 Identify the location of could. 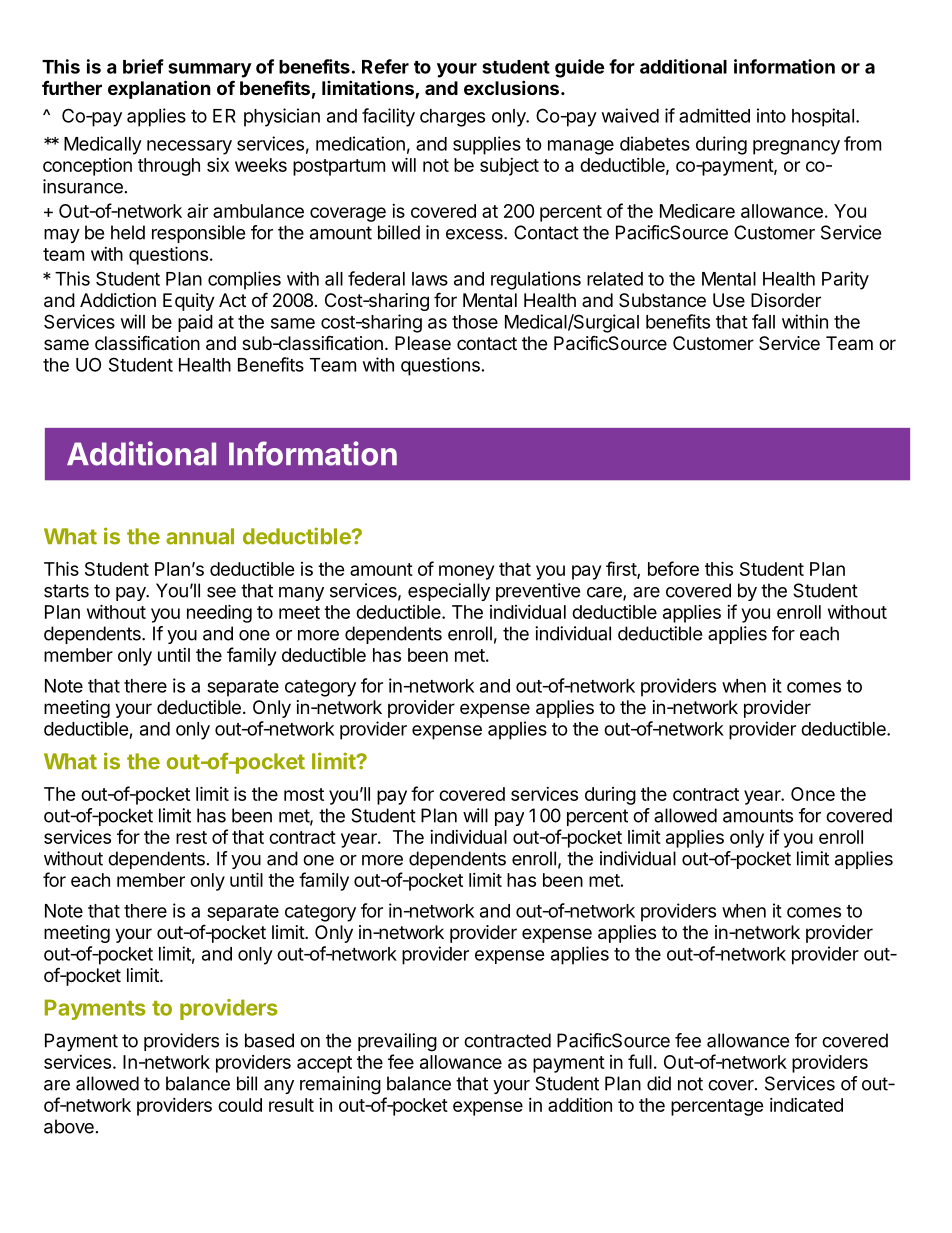
(240, 1105).
